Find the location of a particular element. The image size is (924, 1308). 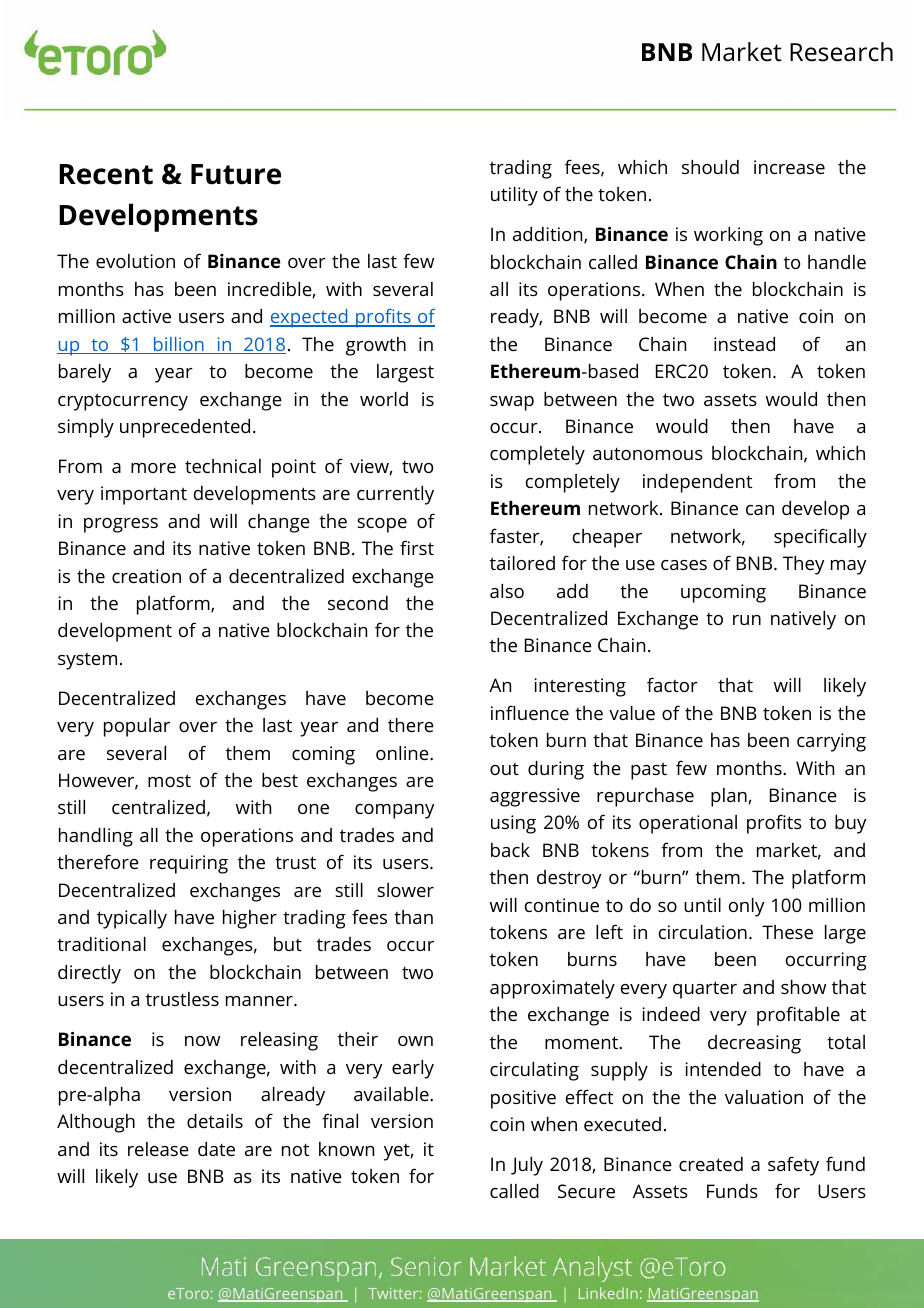

run is located at coordinates (747, 620).
